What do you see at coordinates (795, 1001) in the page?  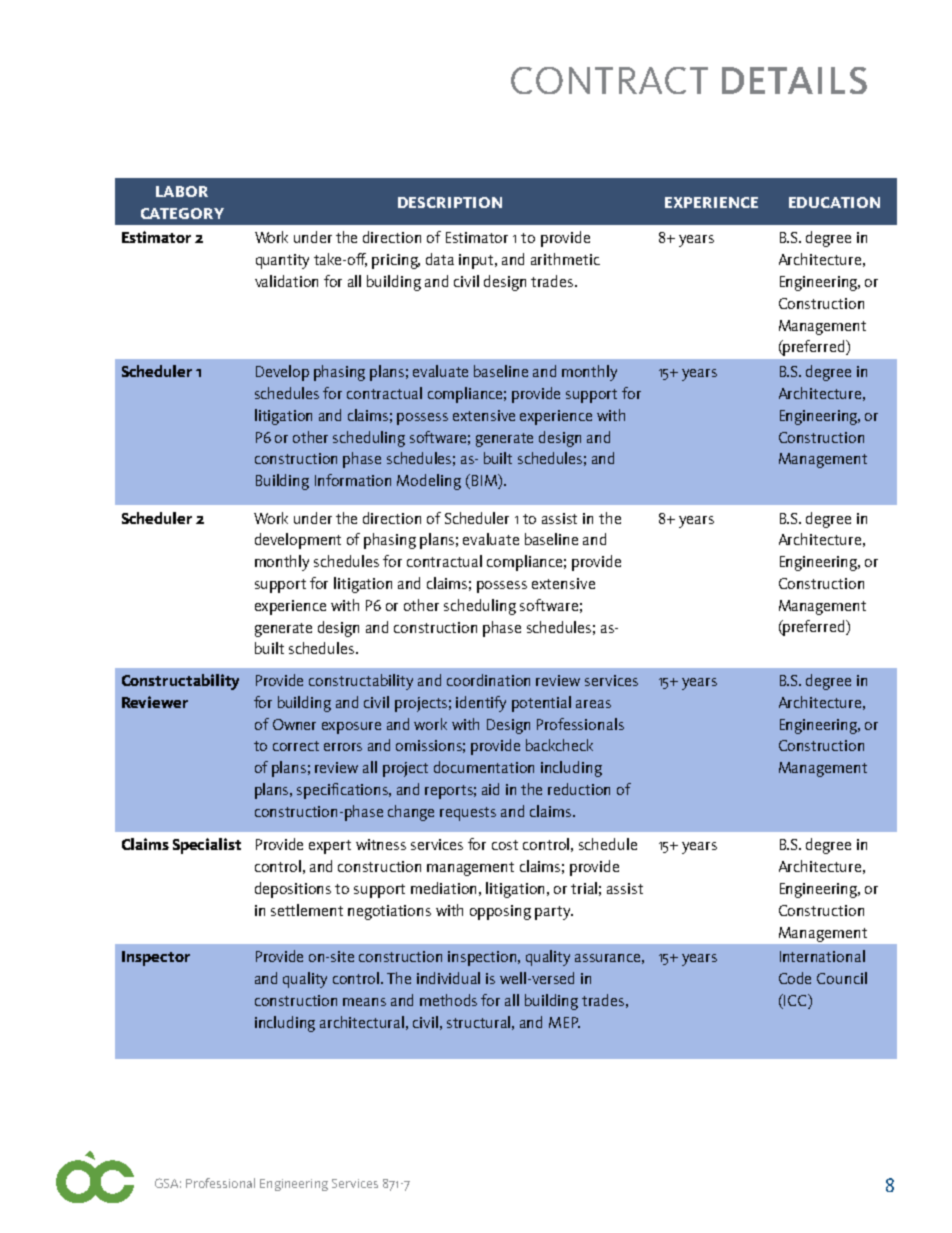 I see `ICC` at bounding box center [795, 1001].
